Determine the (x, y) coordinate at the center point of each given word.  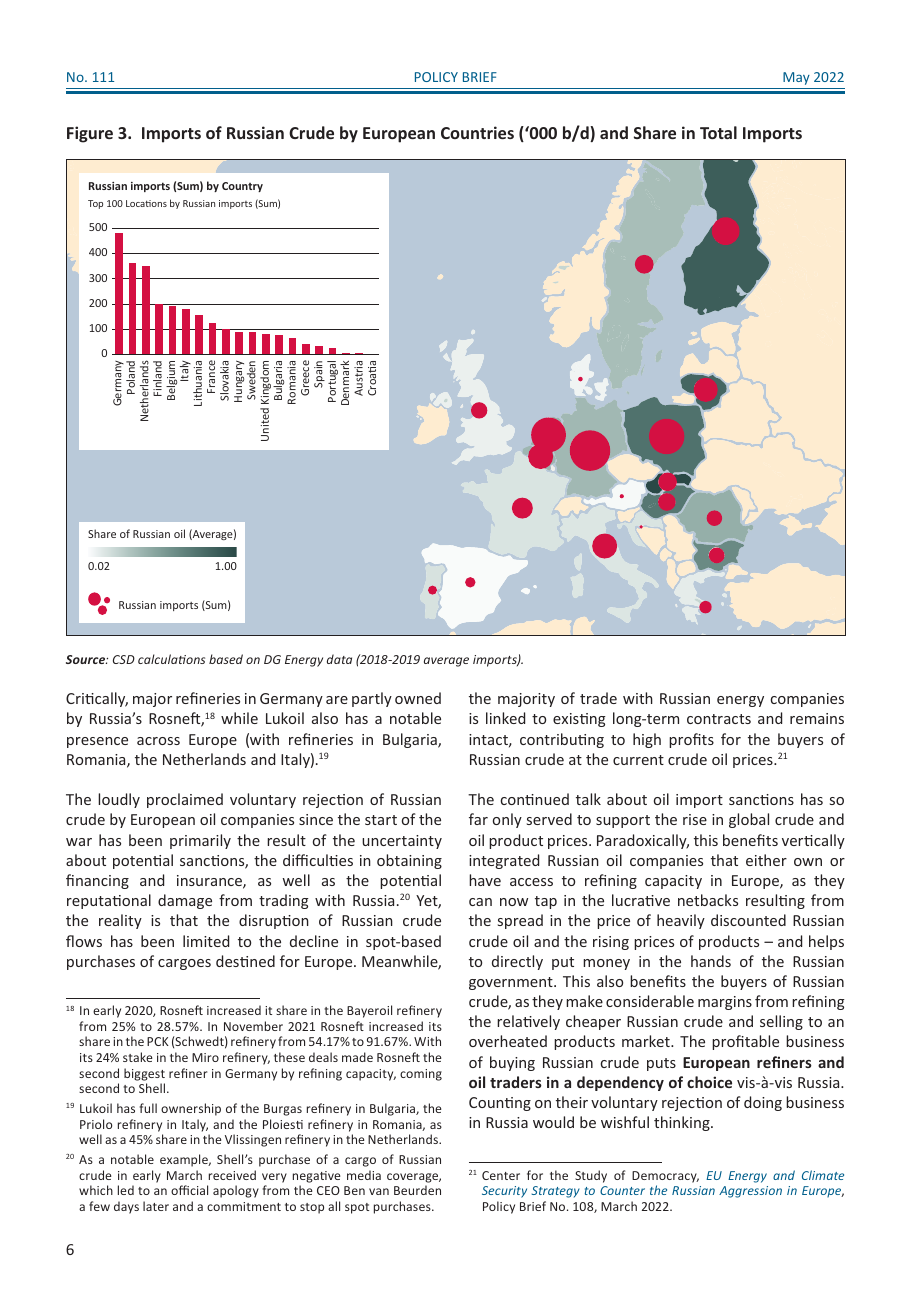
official (189, 1190)
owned (418, 698)
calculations (171, 659)
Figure (90, 134)
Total (718, 132)
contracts (719, 719)
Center (501, 1175)
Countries (477, 132)
